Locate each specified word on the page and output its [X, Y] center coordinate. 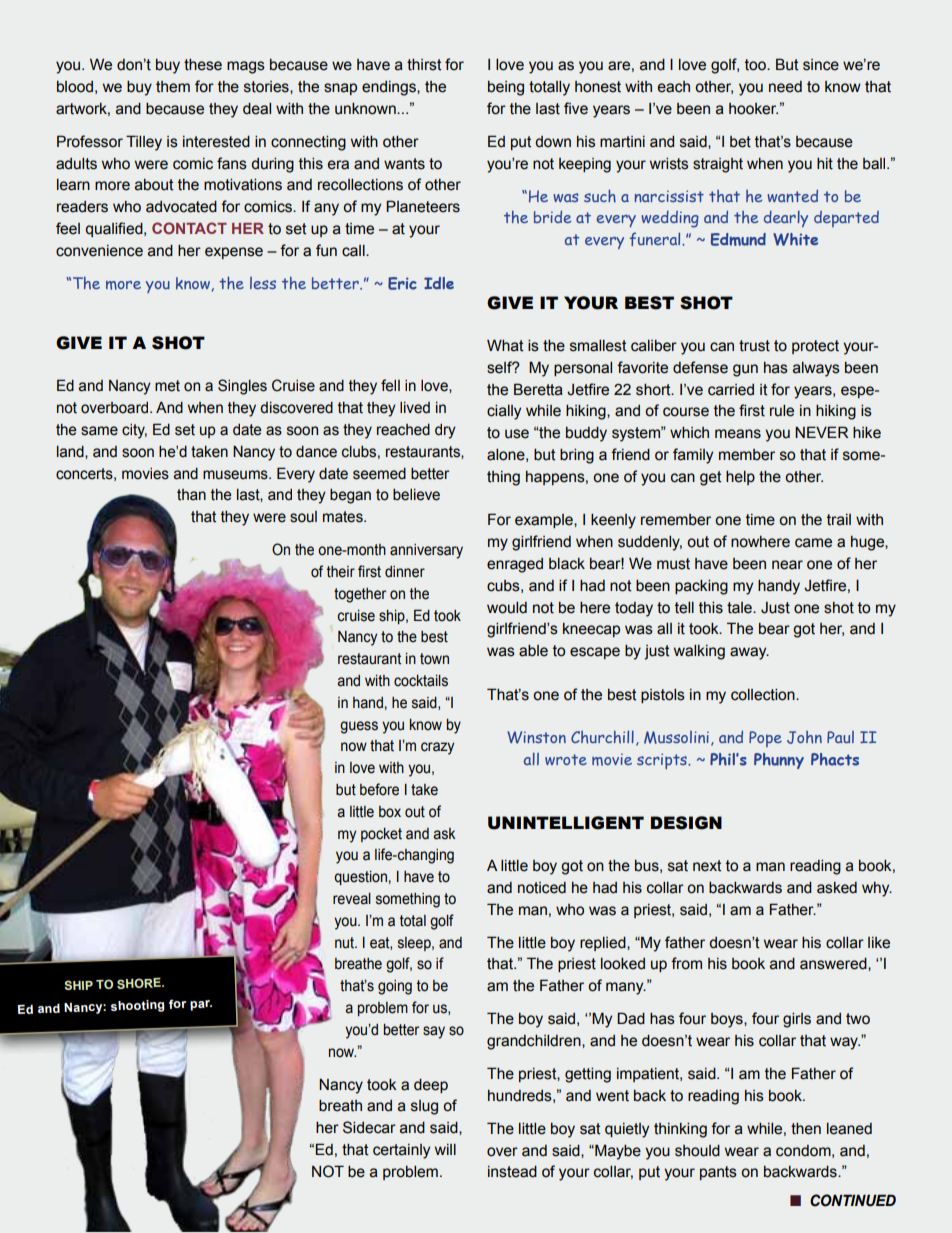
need [785, 87]
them [173, 87]
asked [837, 888]
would [507, 608]
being [506, 88]
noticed [542, 888]
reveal [352, 899]
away [749, 653]
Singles [242, 387]
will [445, 1149]
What [505, 345]
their [341, 572]
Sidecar [369, 1127]
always [816, 369]
